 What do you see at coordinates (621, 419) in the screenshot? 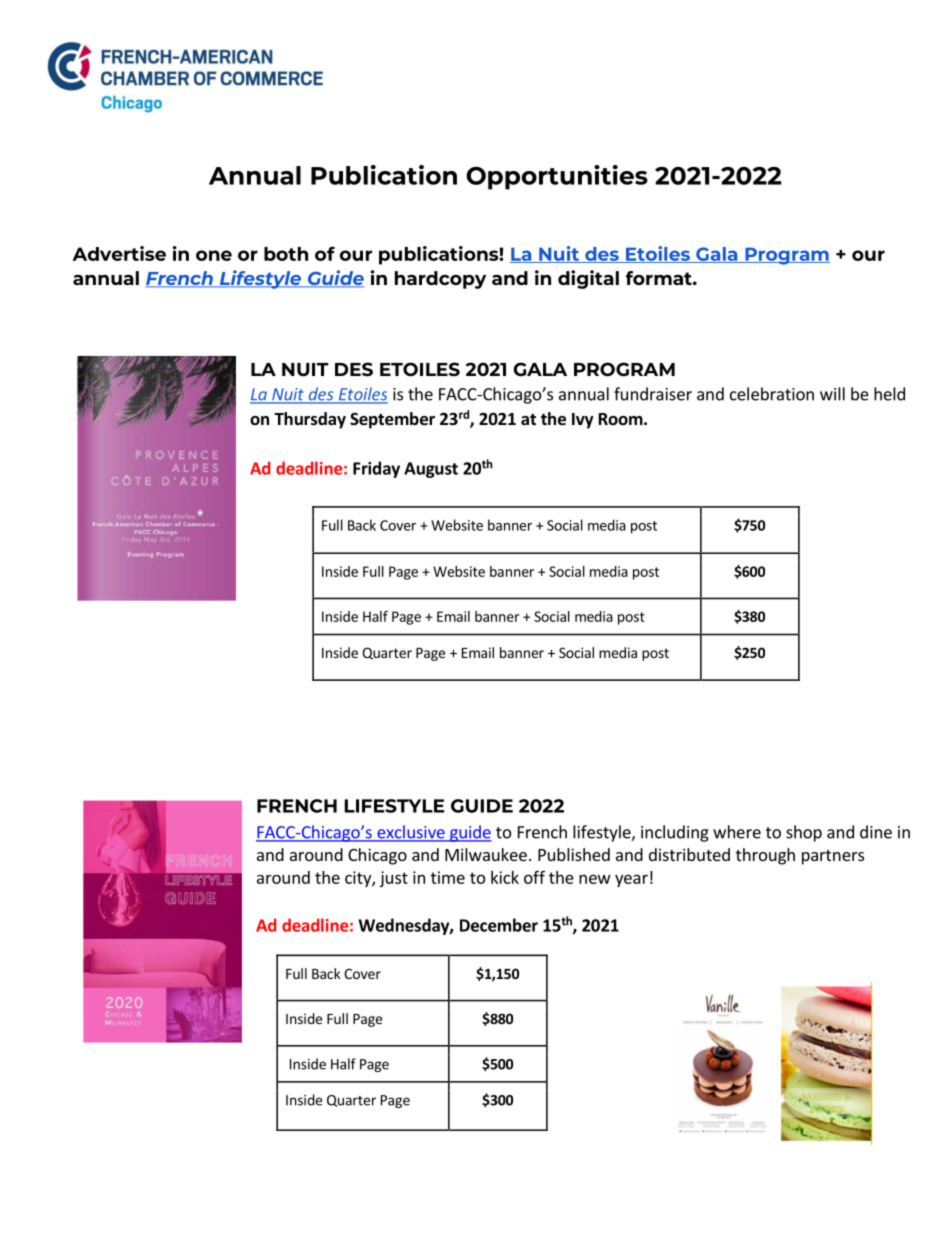
I see `Room` at bounding box center [621, 419].
